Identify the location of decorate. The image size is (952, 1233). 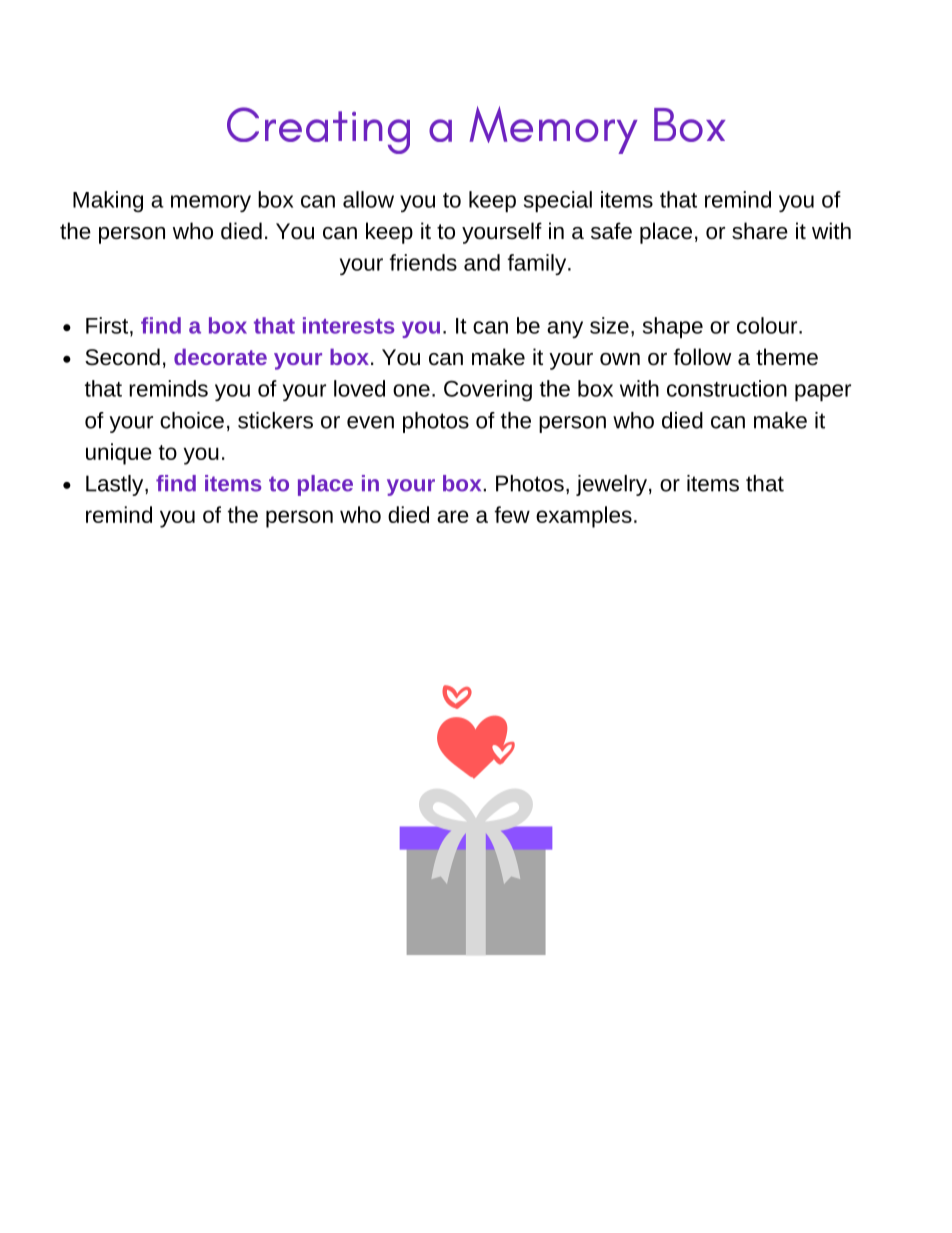
(220, 356).
